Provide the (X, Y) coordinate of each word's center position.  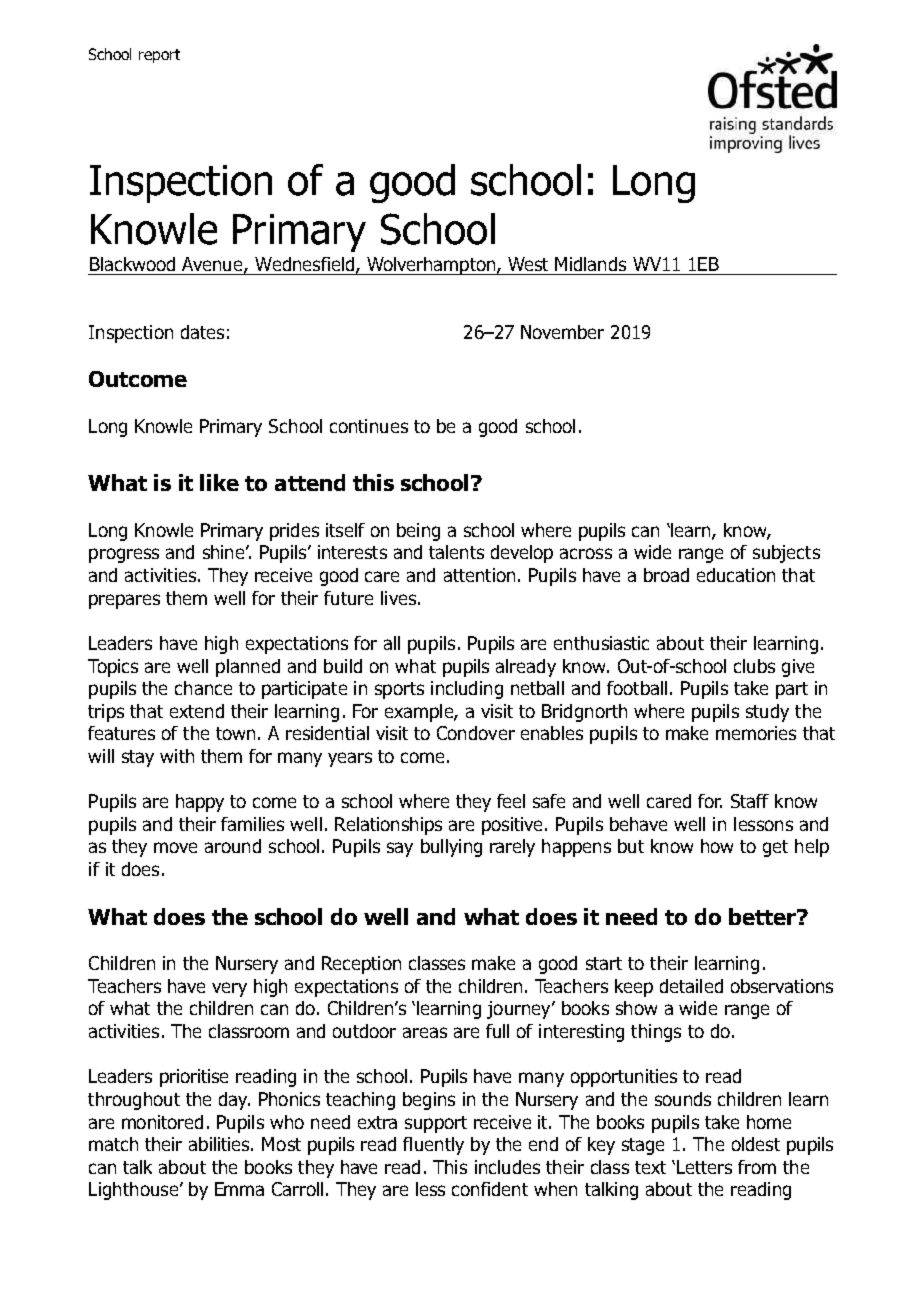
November (562, 332)
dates (202, 332)
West (528, 264)
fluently (433, 1146)
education (736, 575)
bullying (451, 848)
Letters (704, 1167)
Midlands (590, 264)
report (159, 56)
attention (479, 575)
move (175, 847)
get (775, 848)
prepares (124, 601)
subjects (786, 554)
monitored (162, 1122)
